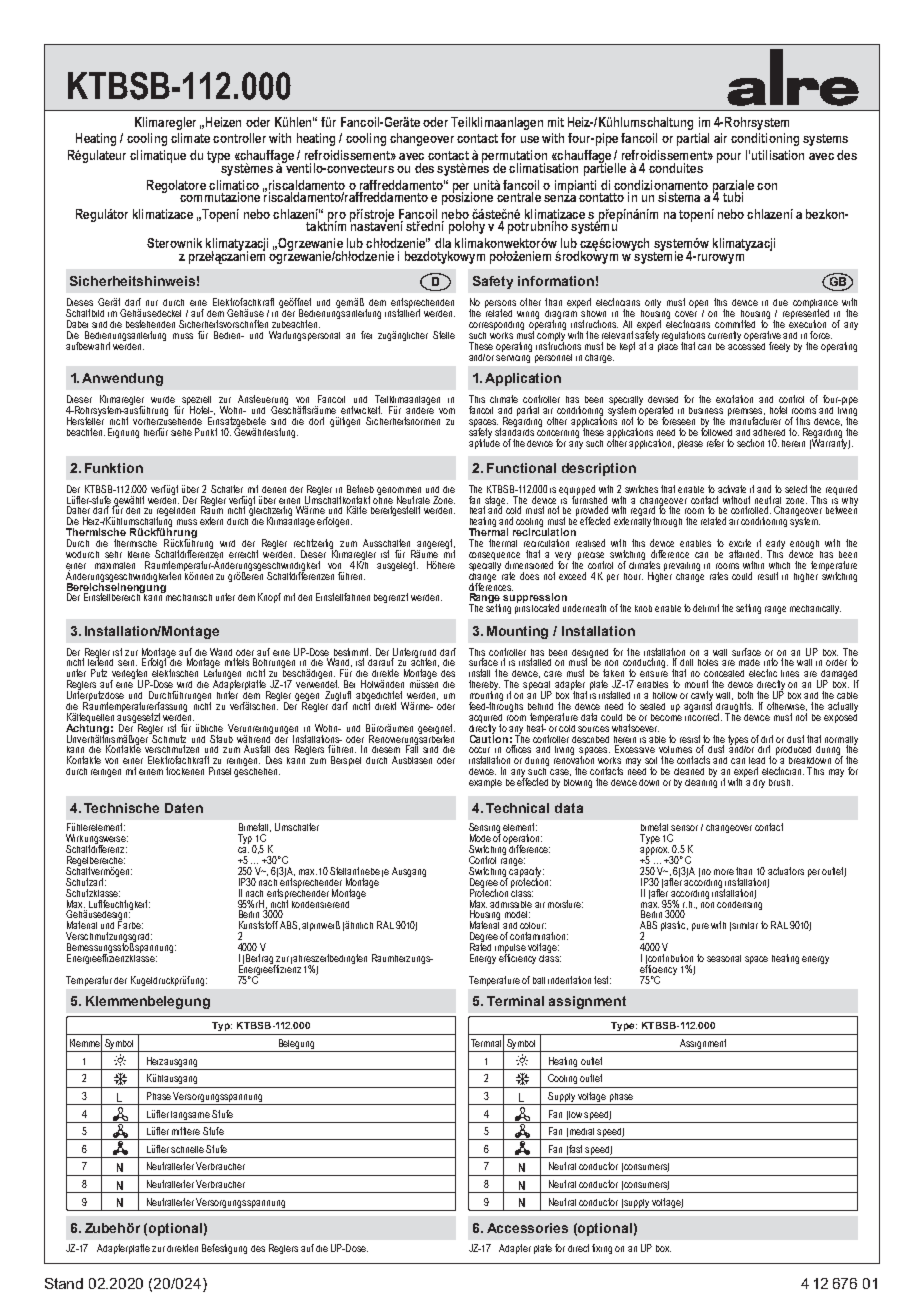 The image size is (924, 1308). Describe the element at coordinates (729, 158) in the image. I see `pour` at that location.
